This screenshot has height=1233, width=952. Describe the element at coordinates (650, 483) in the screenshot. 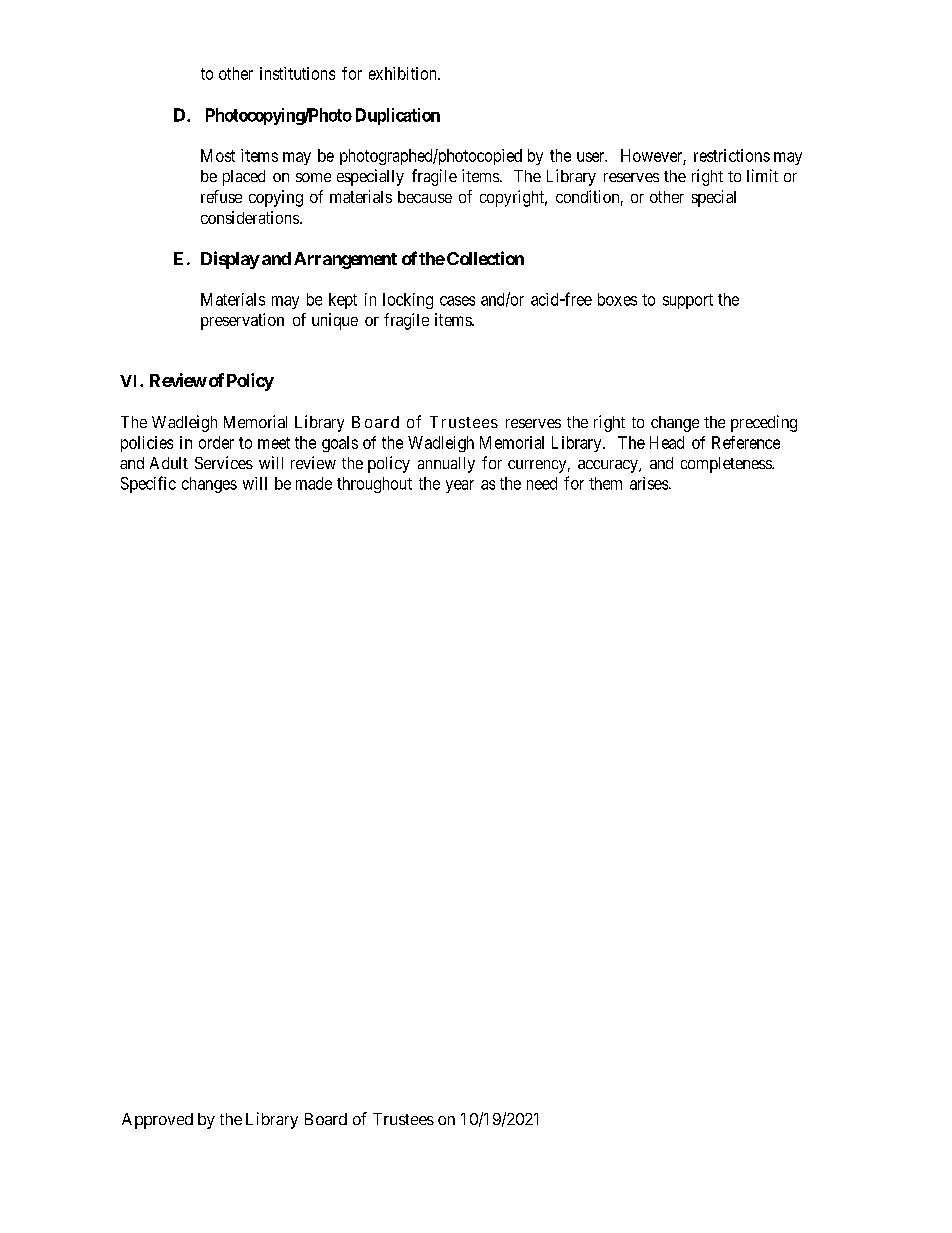

I see `arises` at that location.
